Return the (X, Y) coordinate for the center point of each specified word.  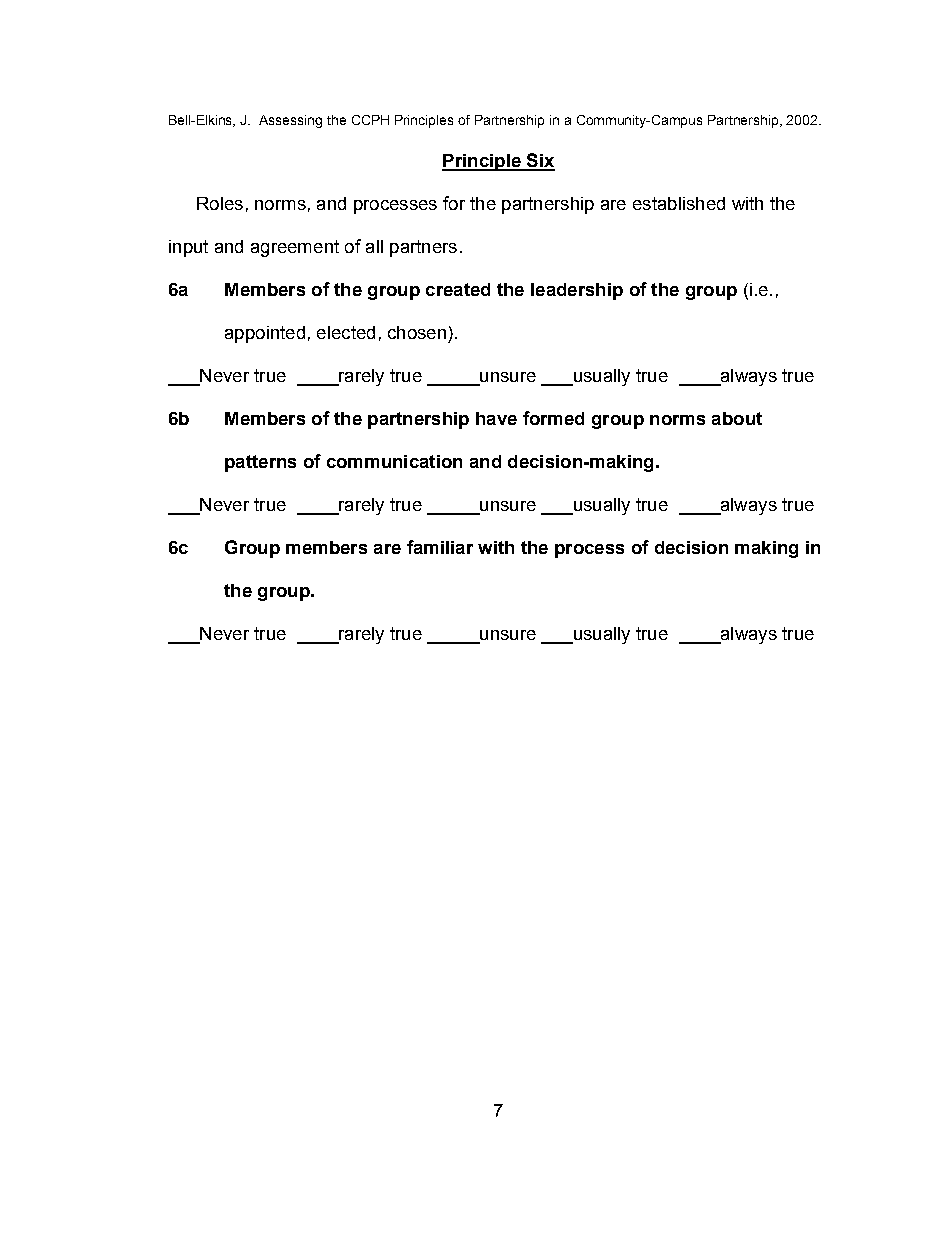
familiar (440, 547)
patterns (260, 463)
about (737, 418)
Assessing (290, 121)
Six (540, 161)
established (679, 203)
